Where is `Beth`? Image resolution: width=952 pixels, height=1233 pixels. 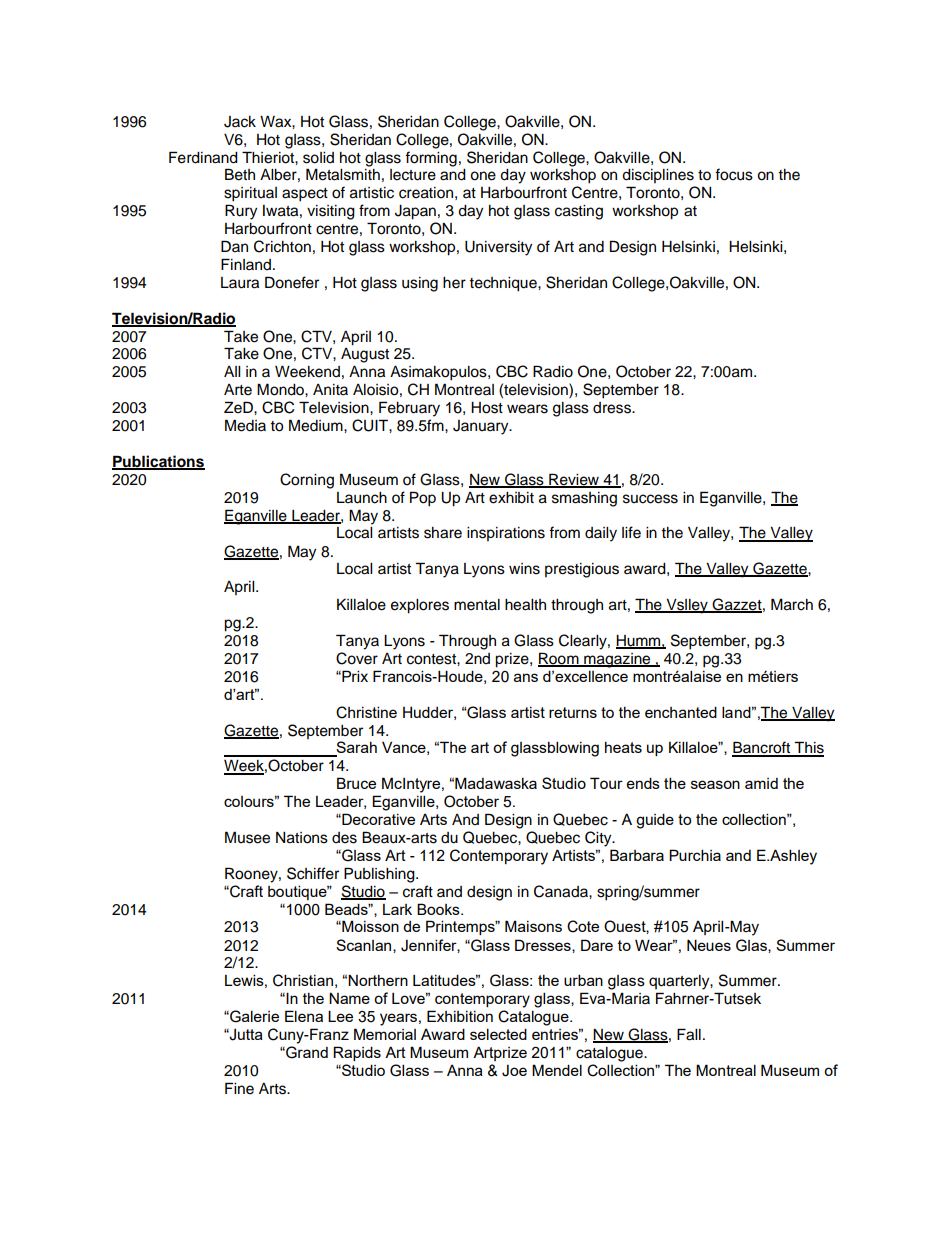 Beth is located at coordinates (240, 174).
